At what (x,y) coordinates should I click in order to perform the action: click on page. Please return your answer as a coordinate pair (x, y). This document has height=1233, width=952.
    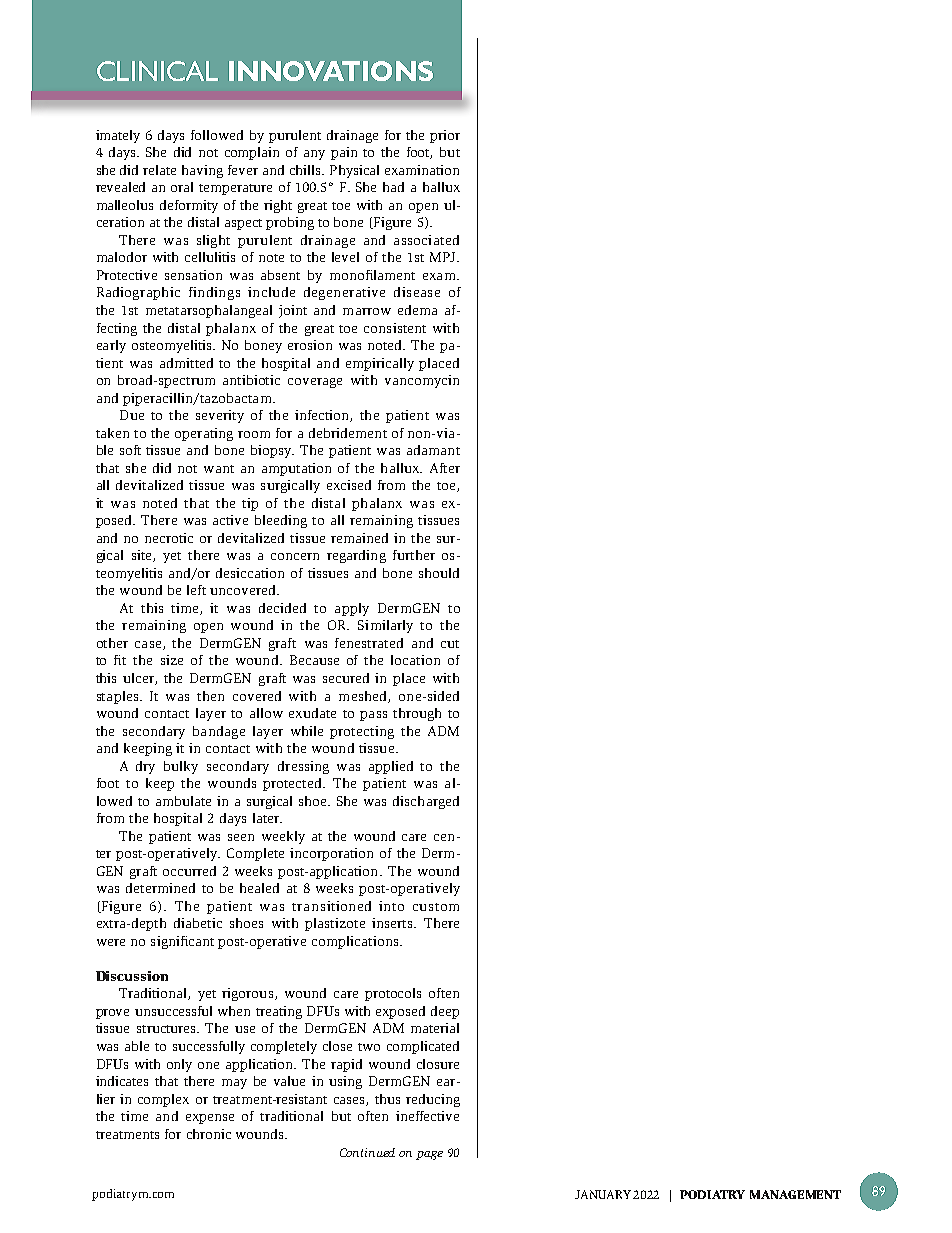
    Looking at the image, I should click on (429, 1155).
